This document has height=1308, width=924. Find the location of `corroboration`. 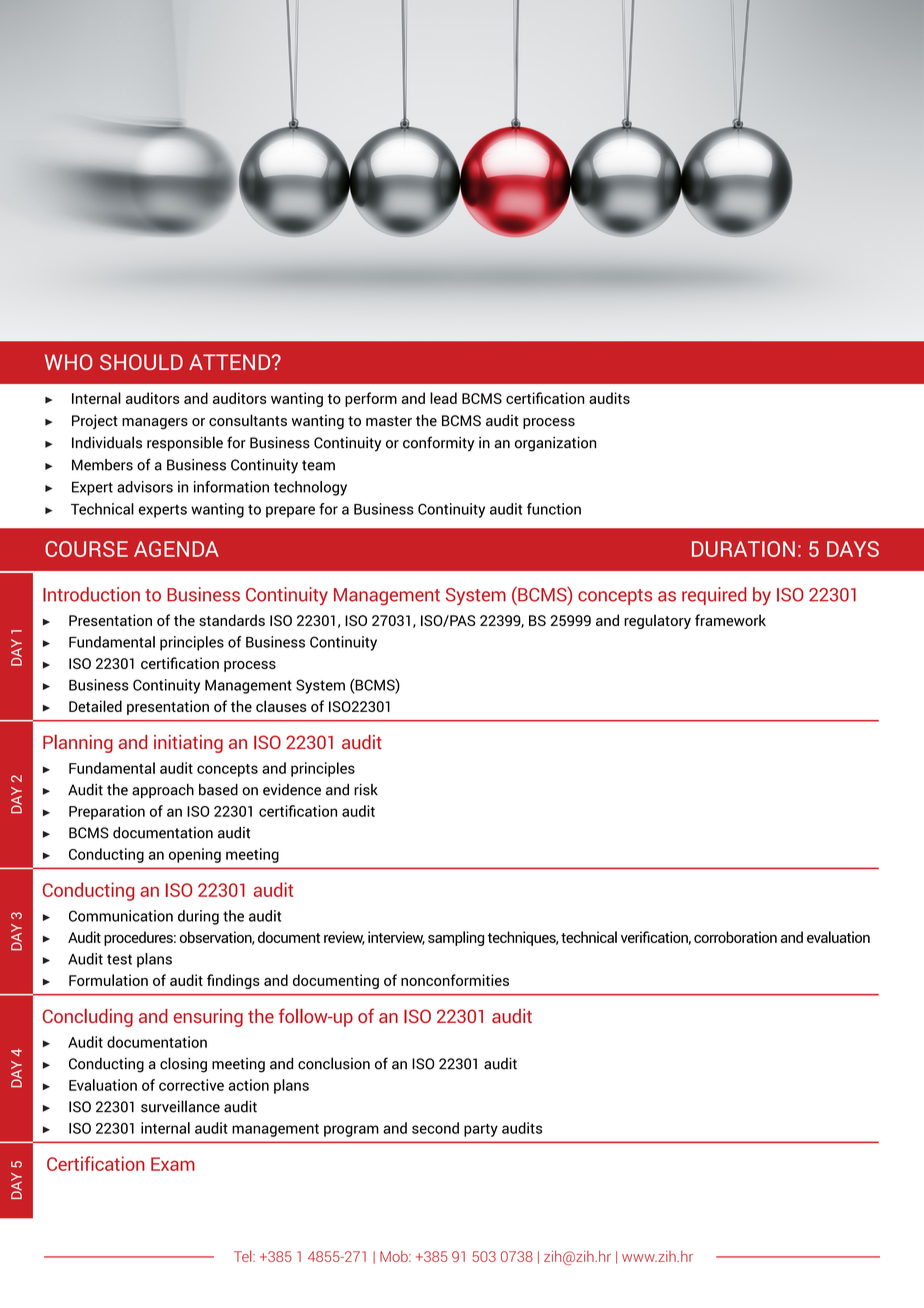

corroboration is located at coordinates (735, 937).
